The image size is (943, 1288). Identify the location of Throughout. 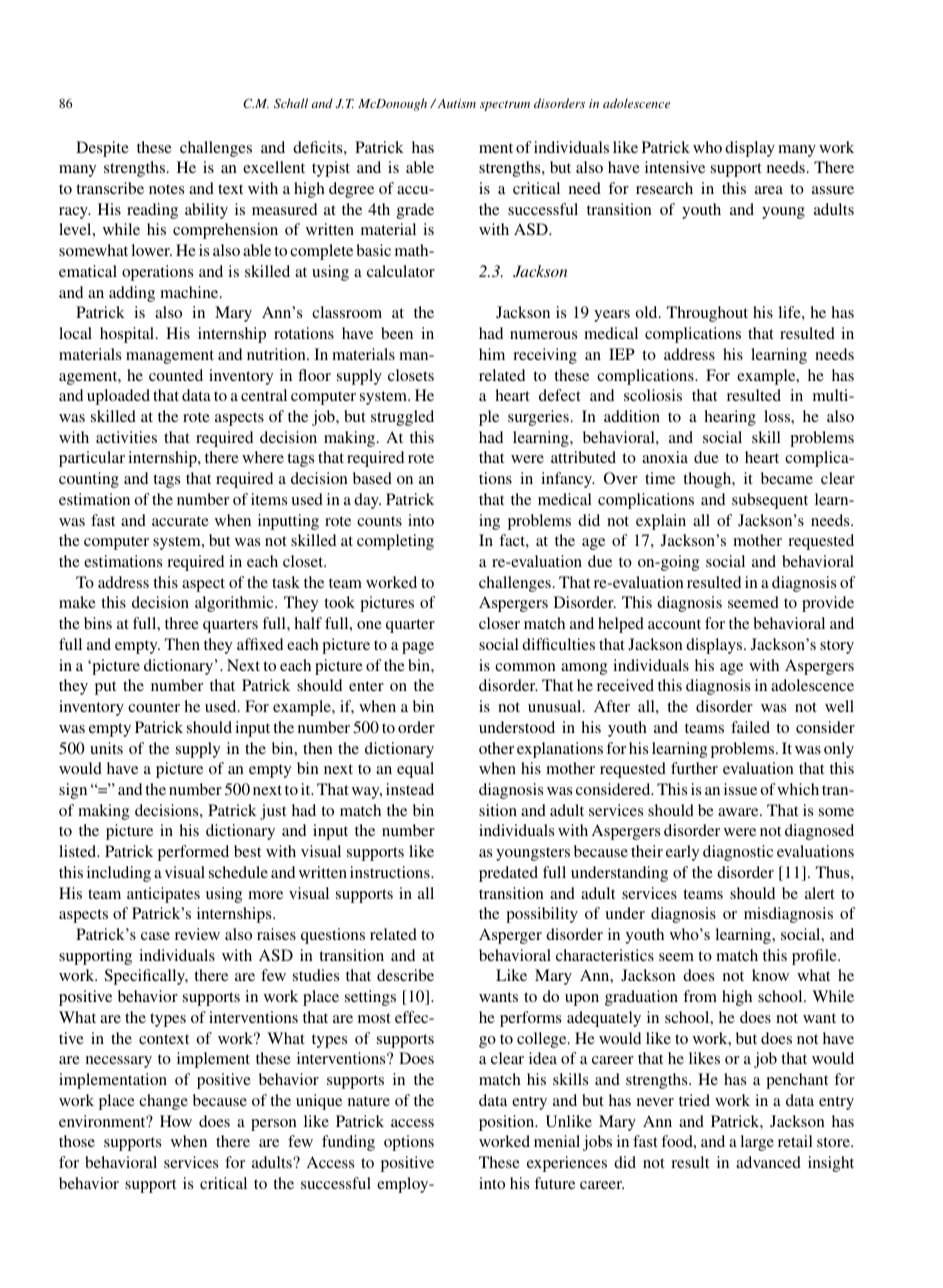
(707, 314).
